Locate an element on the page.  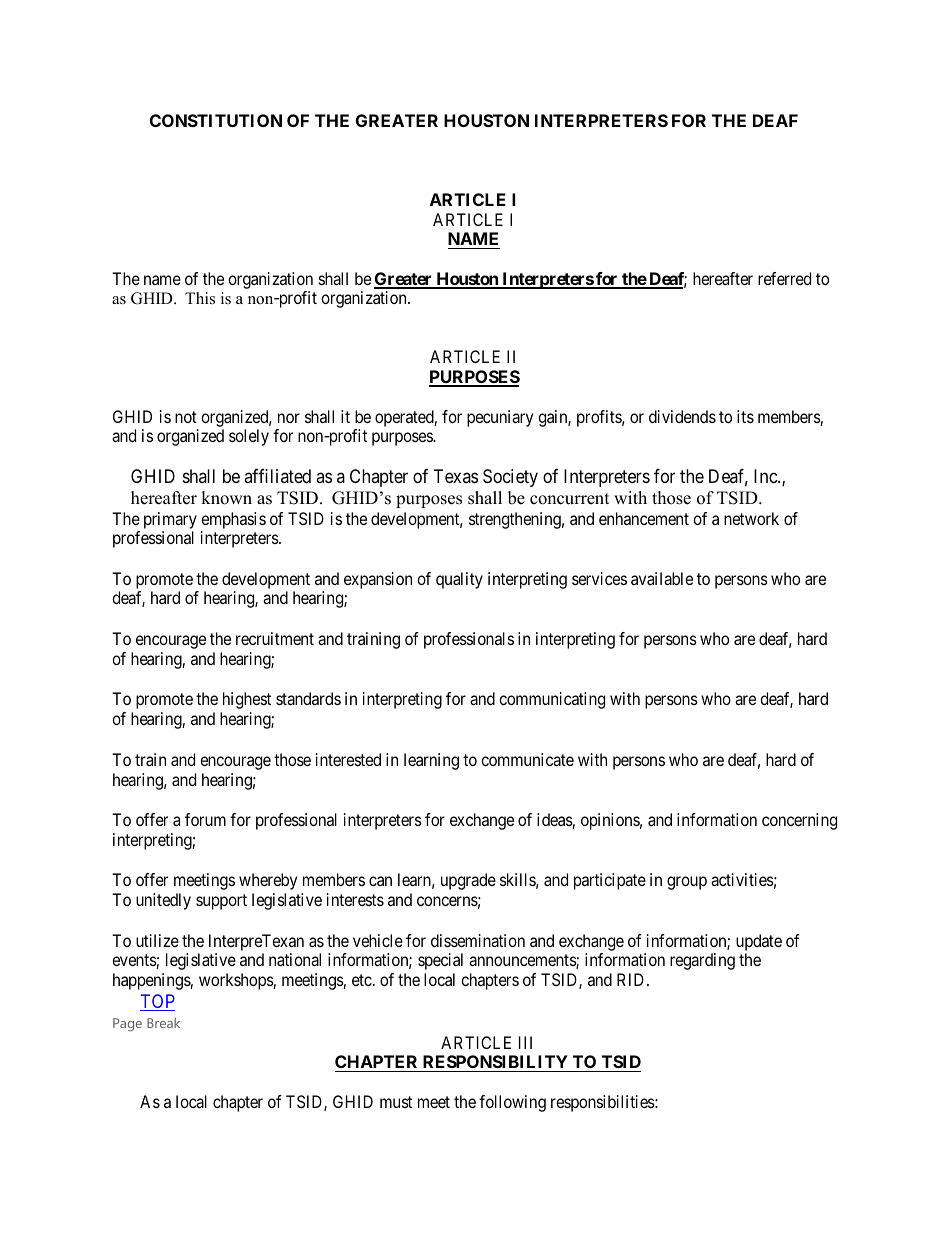
CONSTITUTION is located at coordinates (216, 120).
